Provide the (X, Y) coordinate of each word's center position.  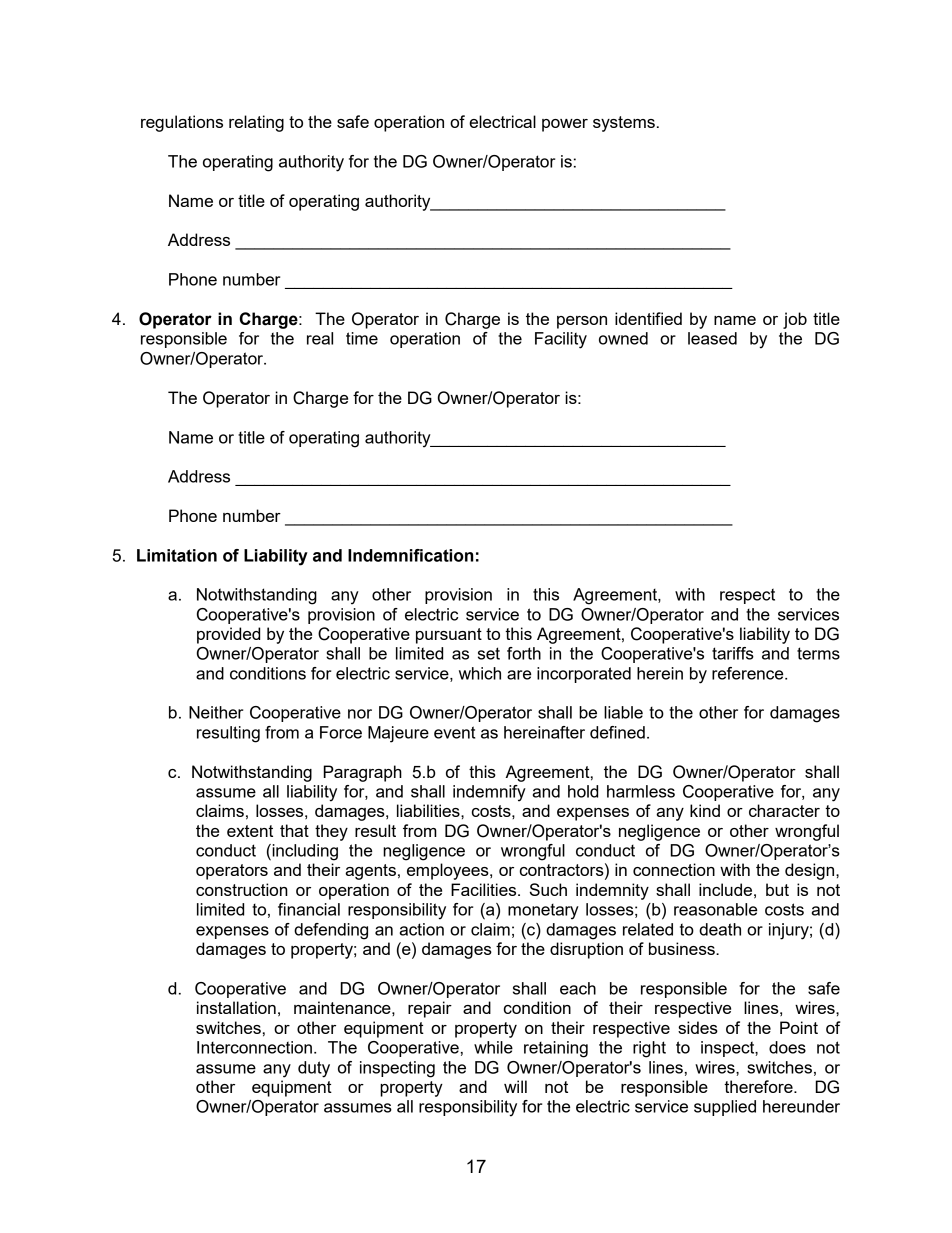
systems (624, 124)
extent (250, 831)
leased (712, 338)
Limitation (177, 555)
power (565, 125)
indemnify (489, 793)
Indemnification (410, 555)
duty (314, 1069)
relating (256, 123)
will (515, 1086)
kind (705, 810)
